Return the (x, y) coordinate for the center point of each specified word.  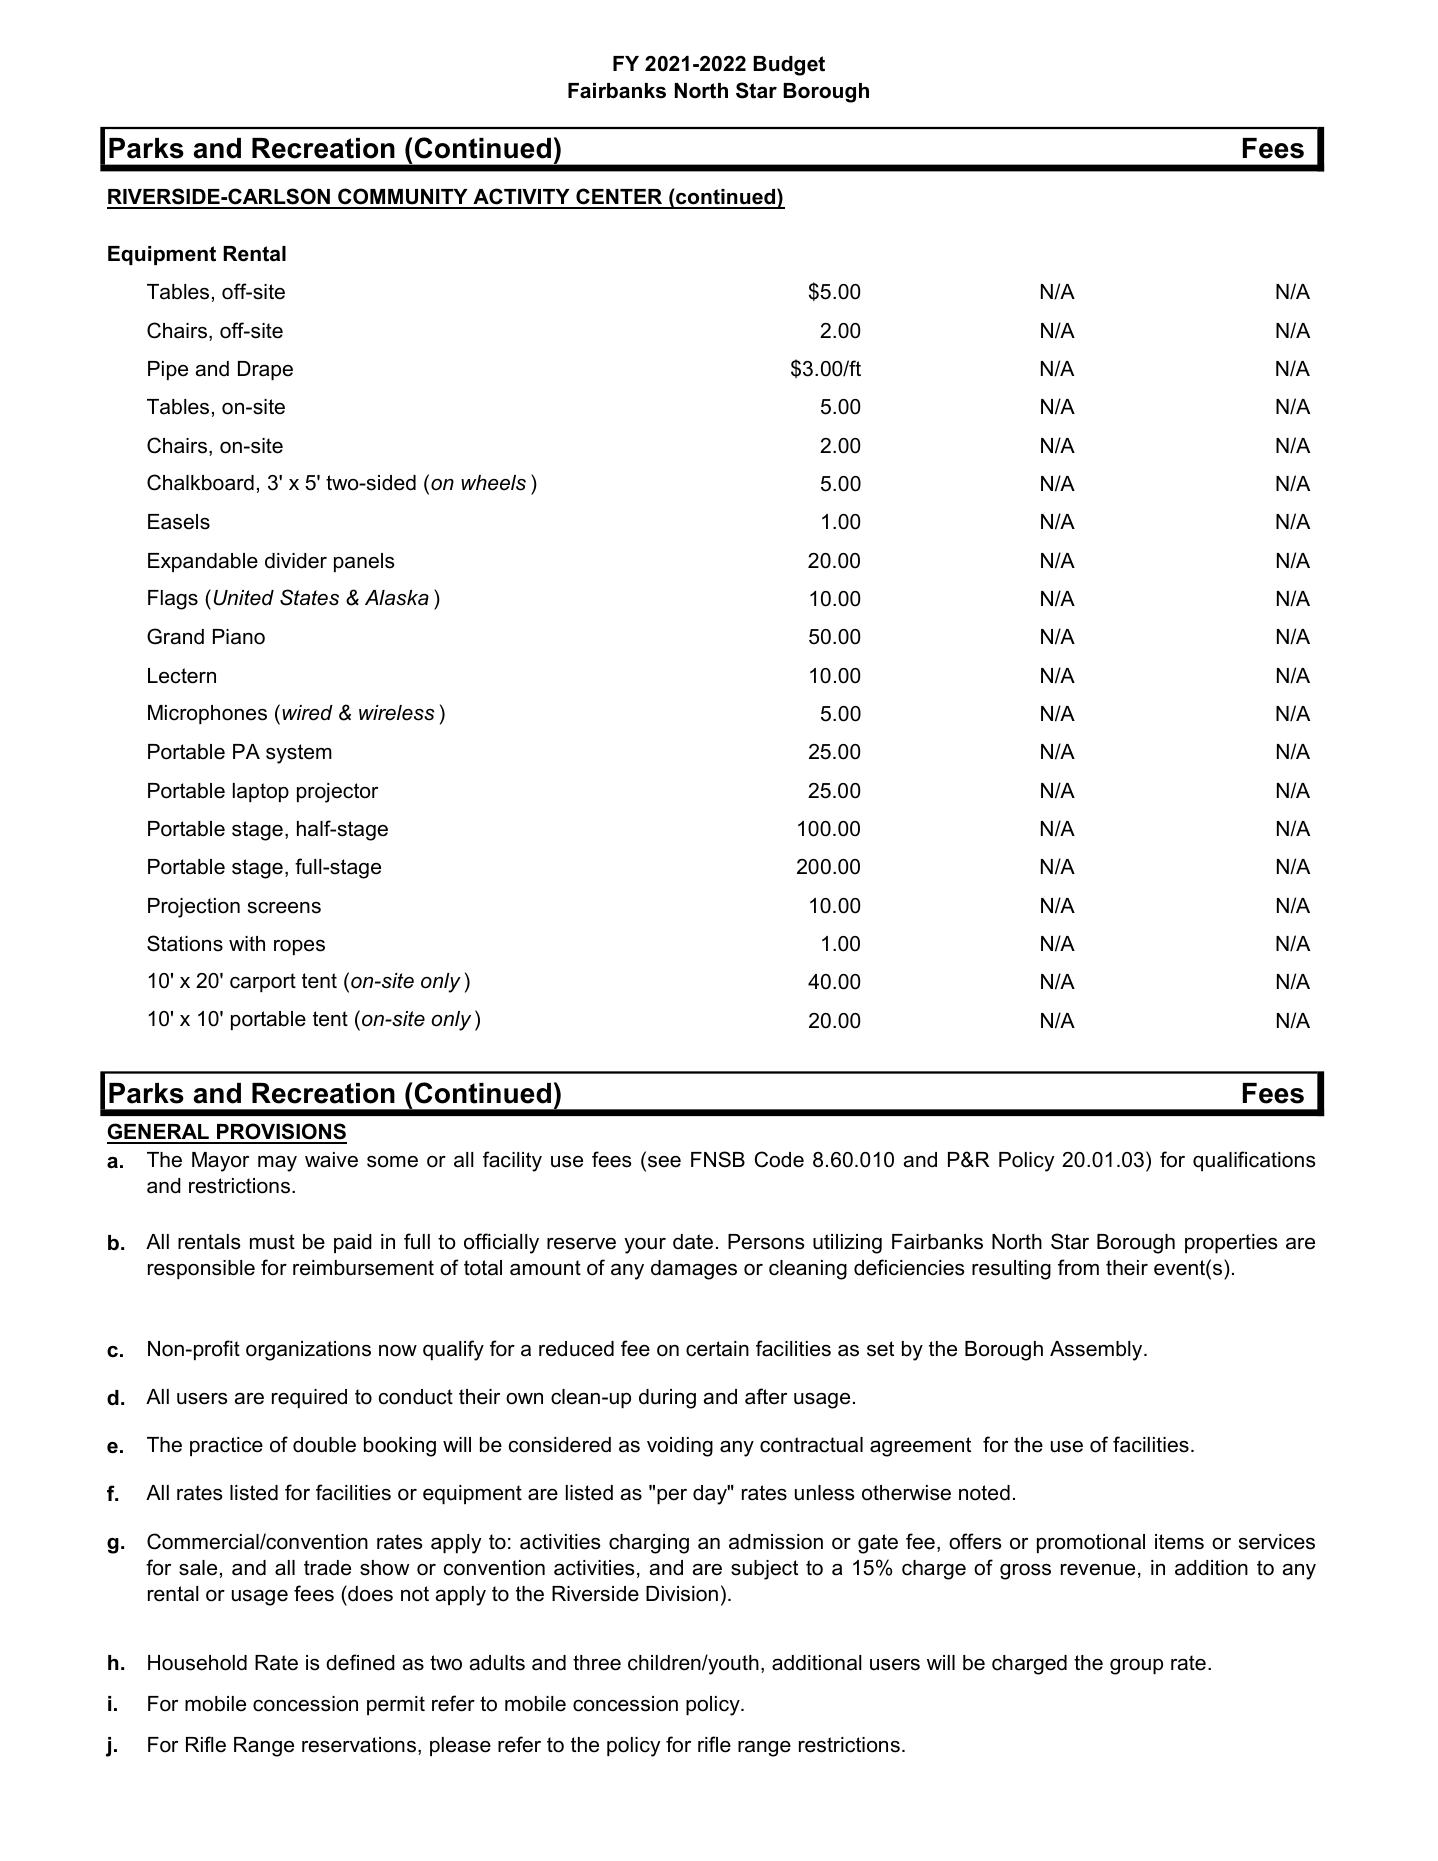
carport (263, 982)
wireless (397, 713)
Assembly (1097, 1351)
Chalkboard (200, 482)
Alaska (397, 598)
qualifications (1254, 1161)
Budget (789, 66)
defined (360, 1662)
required (309, 1398)
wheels (493, 483)
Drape (265, 370)
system (299, 754)
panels (364, 562)
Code (779, 1159)
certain (717, 1349)
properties (1231, 1243)
